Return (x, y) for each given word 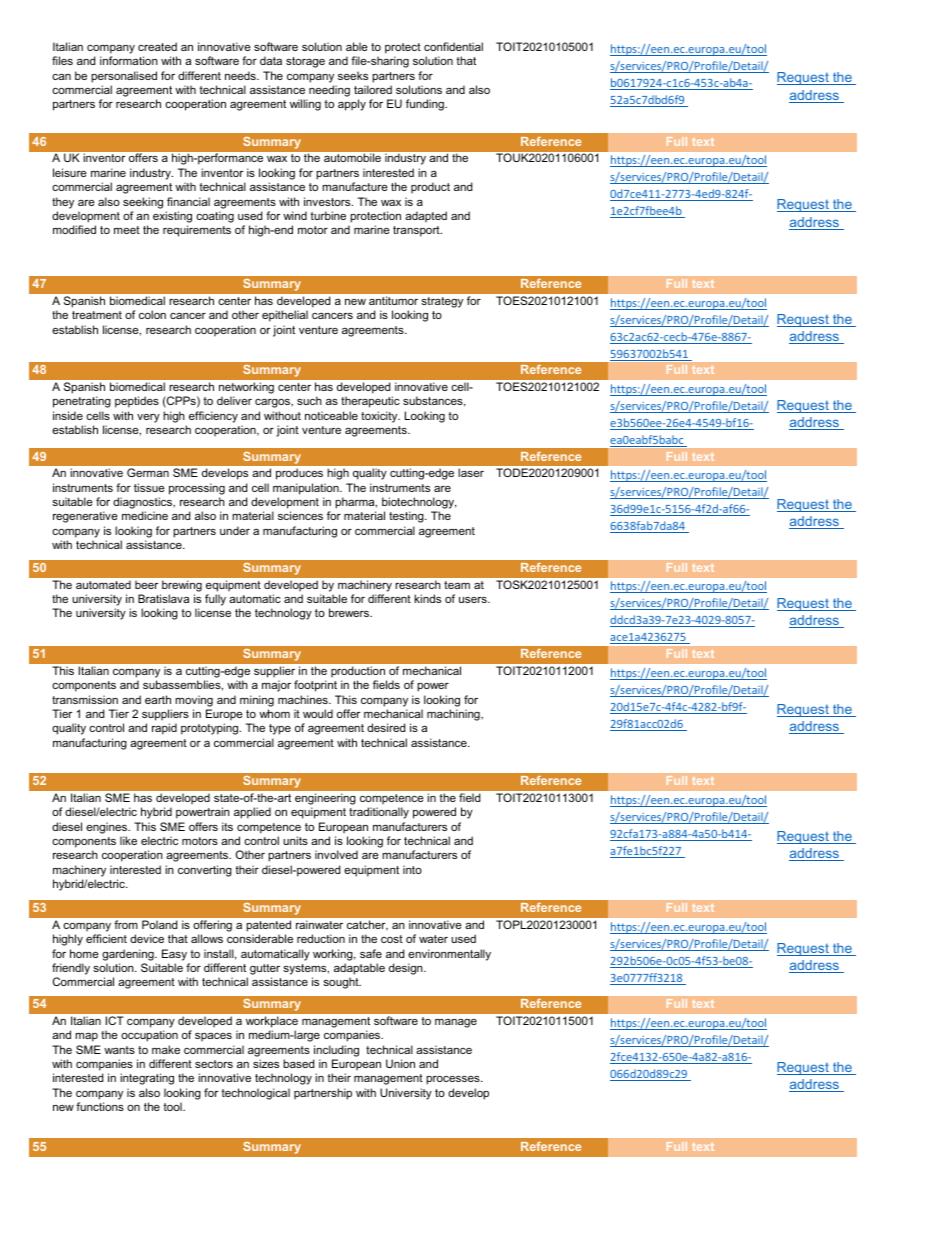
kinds (427, 598)
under (235, 530)
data (271, 60)
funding (426, 105)
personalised (124, 77)
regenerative (85, 517)
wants (119, 1050)
